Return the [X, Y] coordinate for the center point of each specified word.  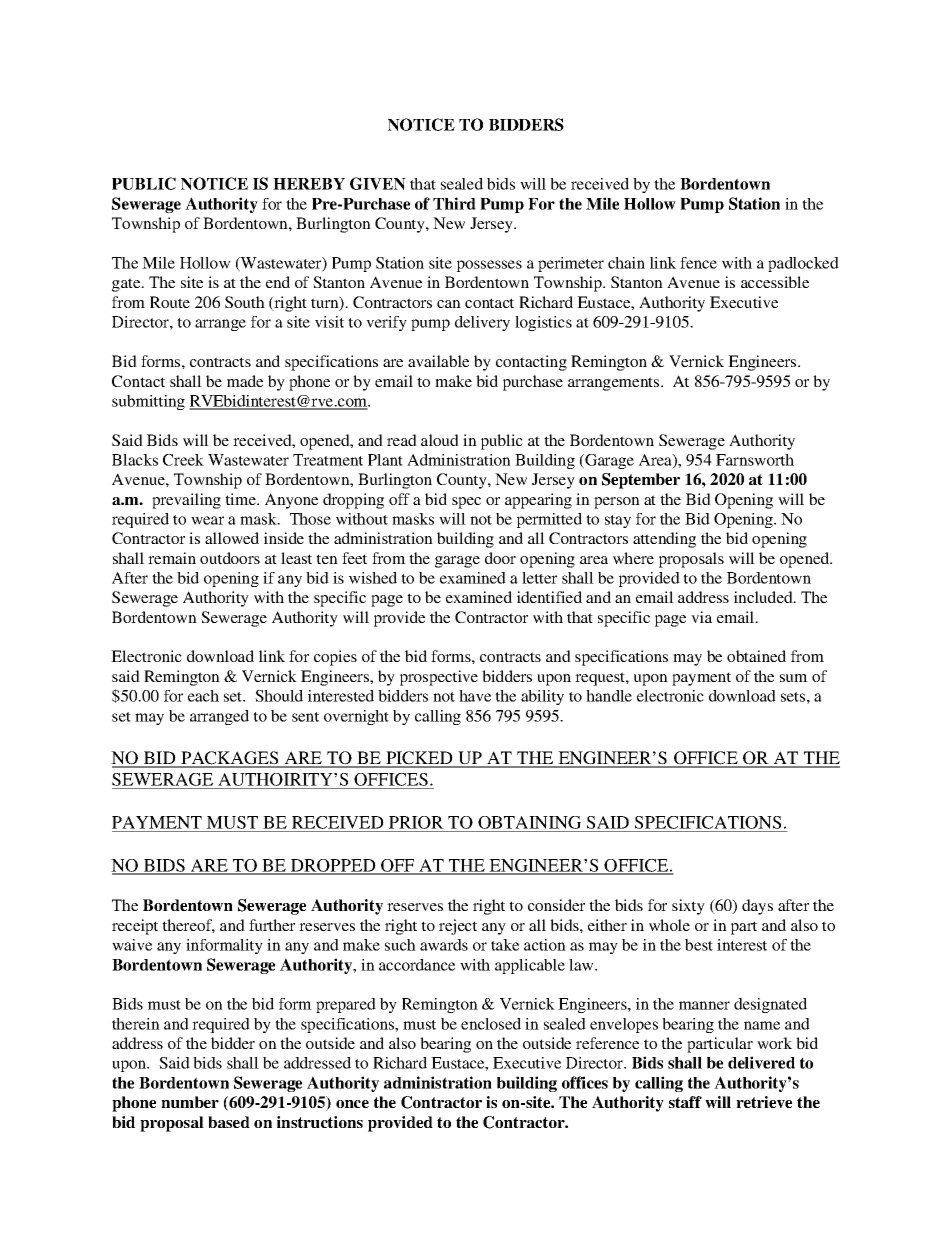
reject [458, 927]
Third [454, 203]
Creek [183, 460]
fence [698, 263]
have [475, 696]
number [190, 1102]
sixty [688, 907]
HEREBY [309, 184]
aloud [440, 440]
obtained [756, 656]
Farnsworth [755, 460]
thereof [188, 926]
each [203, 696]
